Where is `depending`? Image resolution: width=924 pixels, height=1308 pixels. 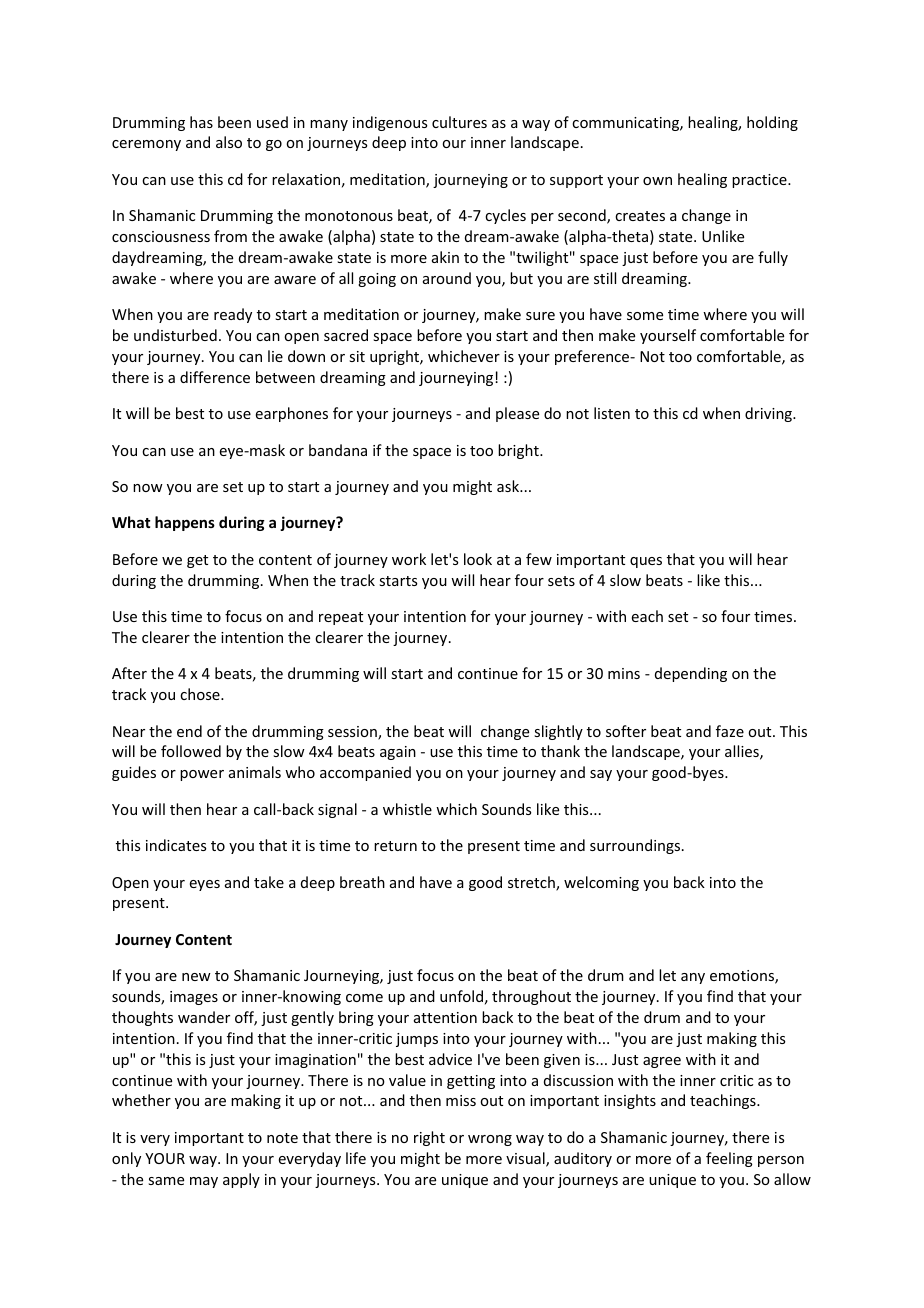 depending is located at coordinates (691, 674).
